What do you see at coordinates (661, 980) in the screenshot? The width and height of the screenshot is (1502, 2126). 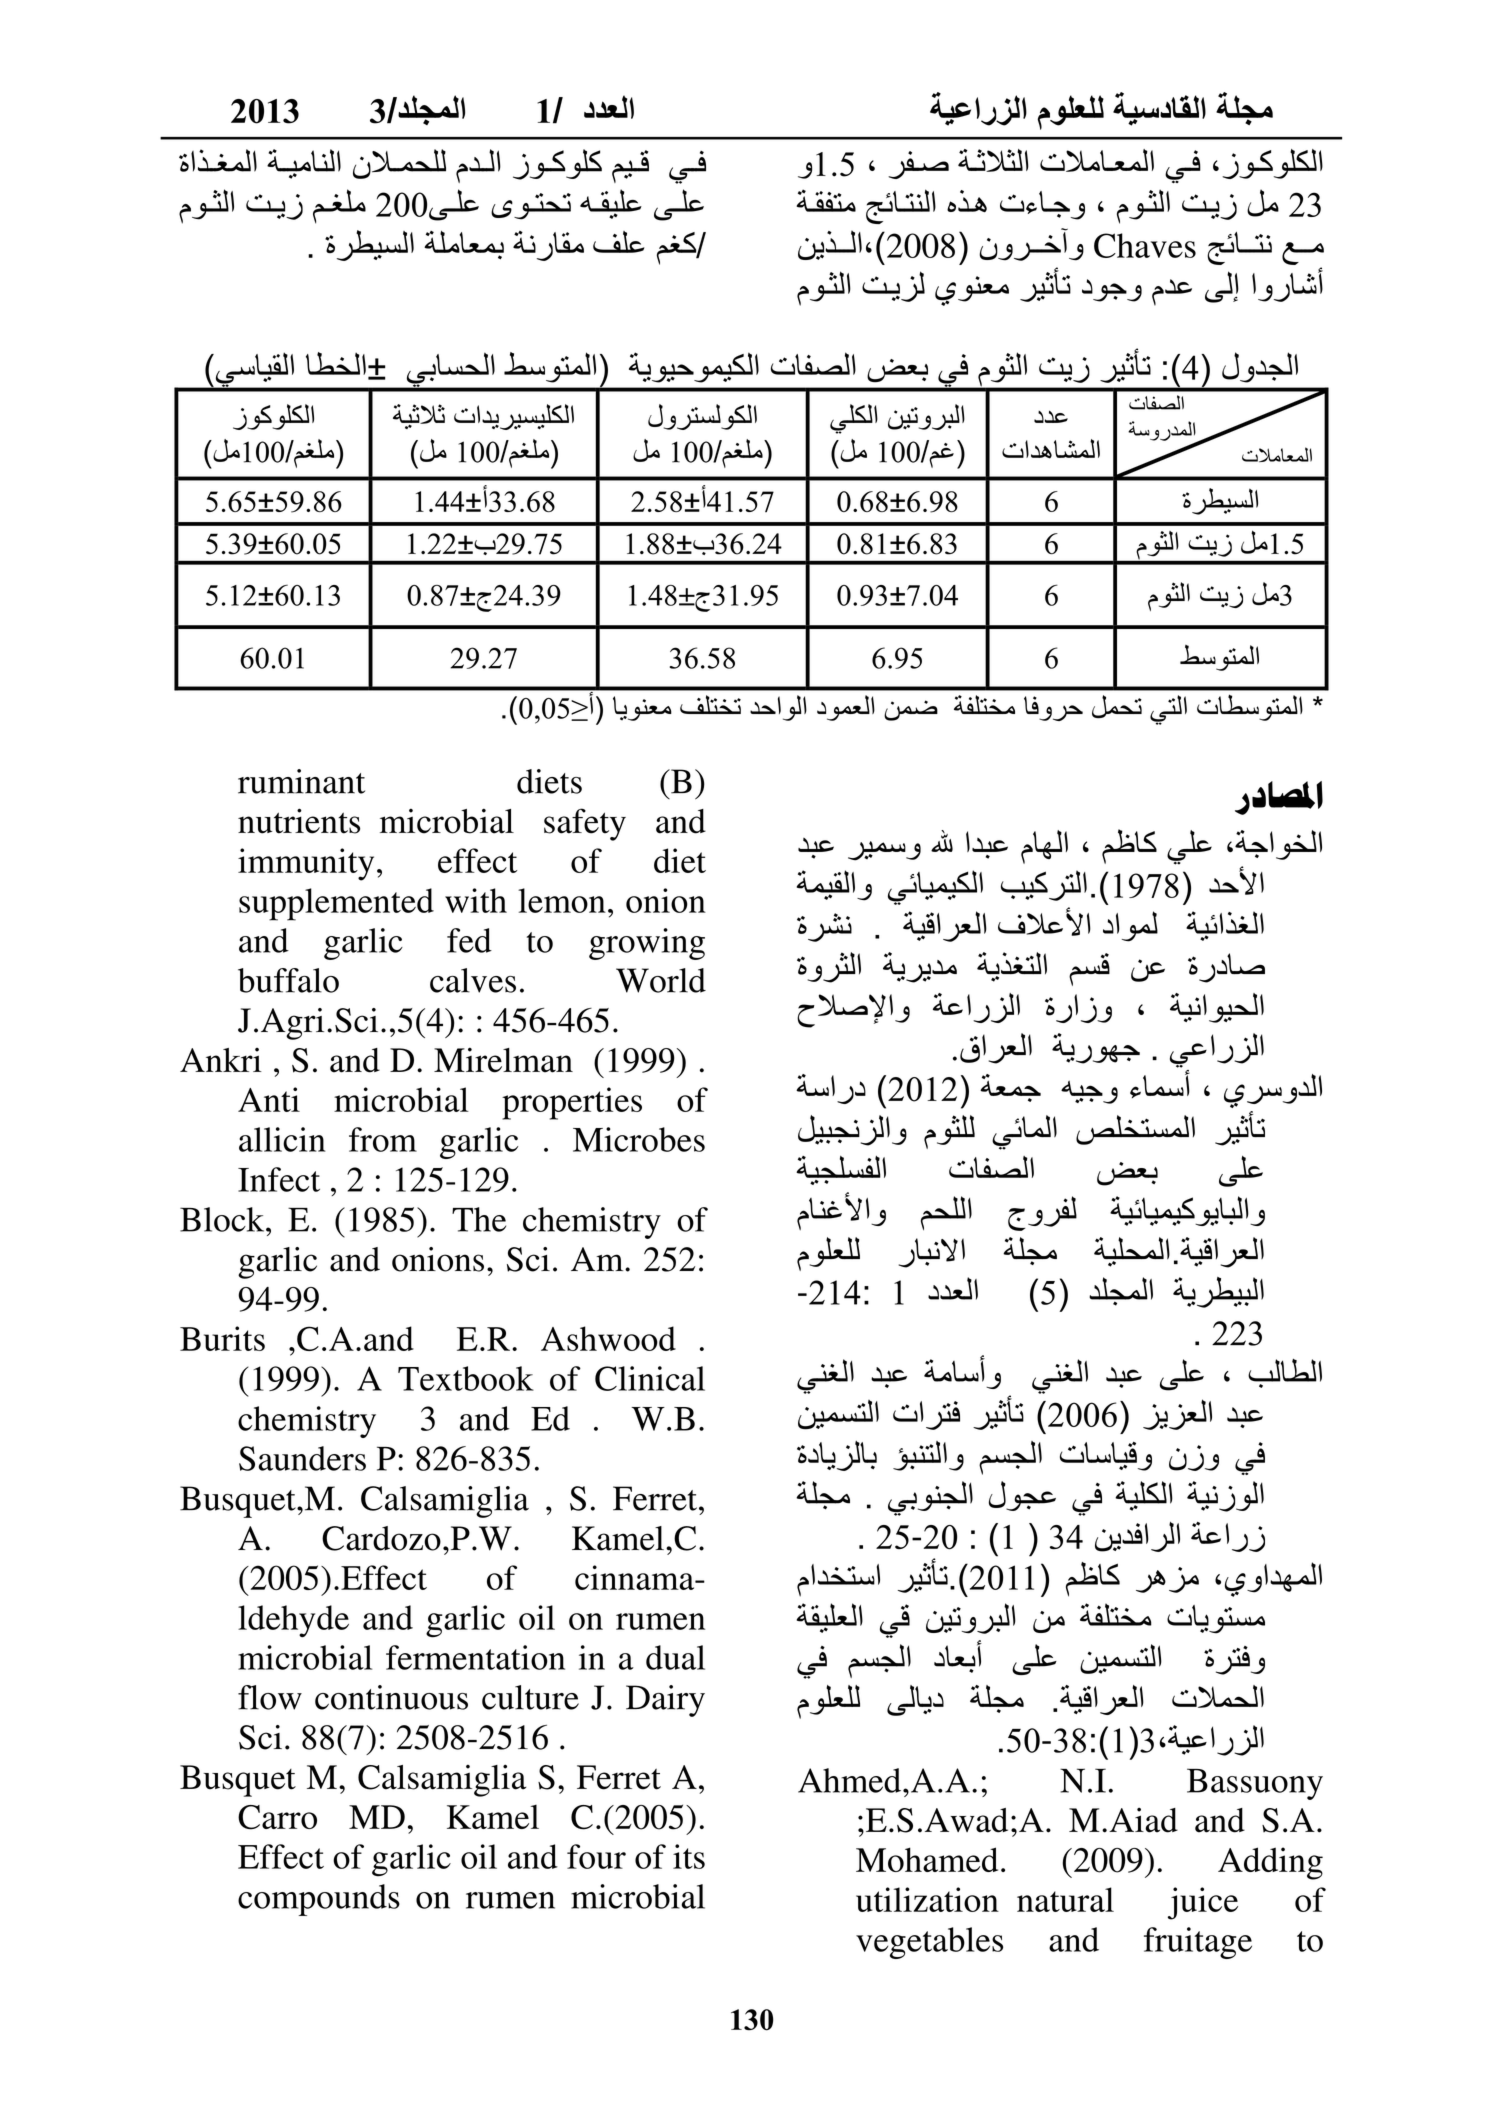 I see `World` at bounding box center [661, 980].
